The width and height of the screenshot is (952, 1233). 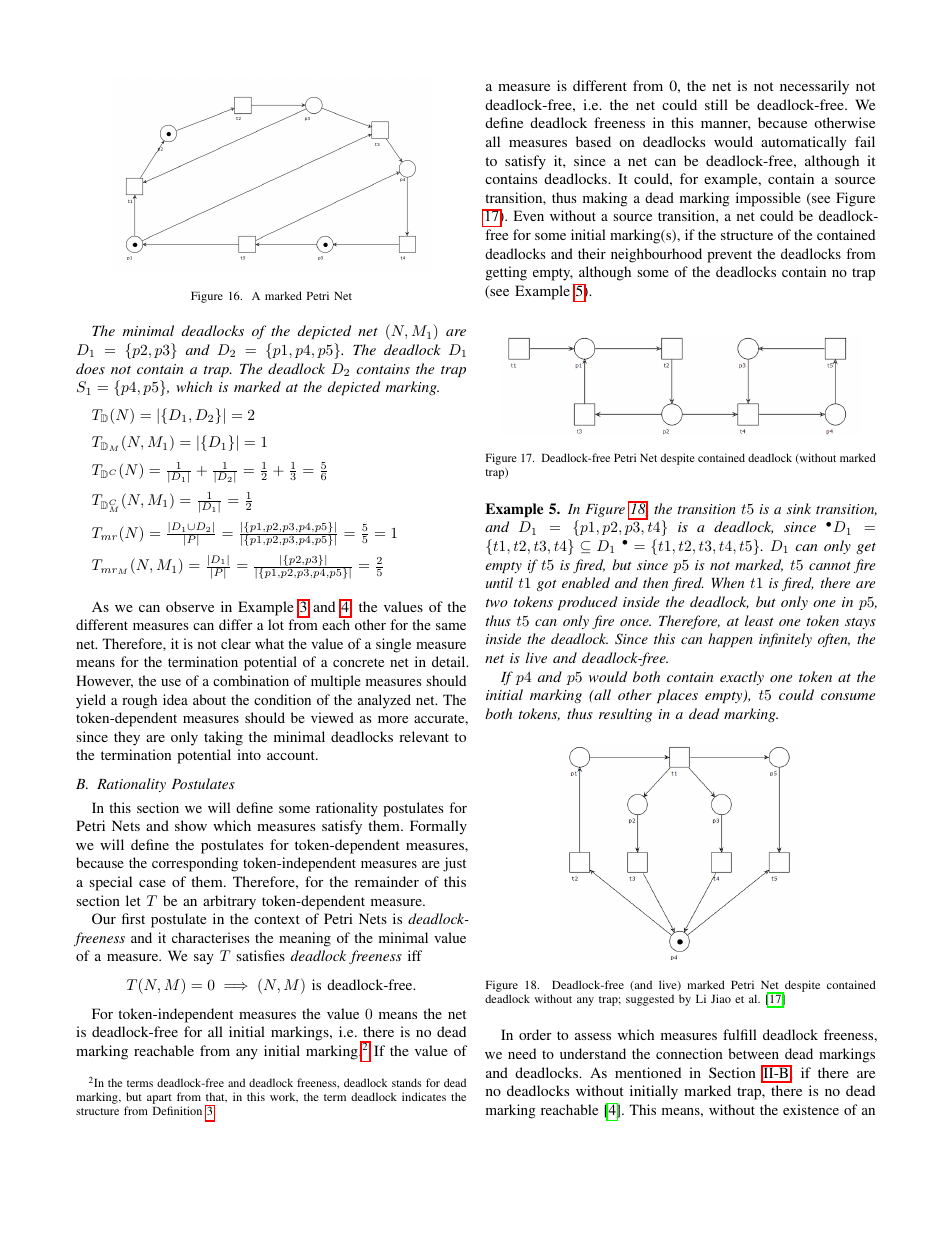 I want to click on apart, so click(x=159, y=1100).
